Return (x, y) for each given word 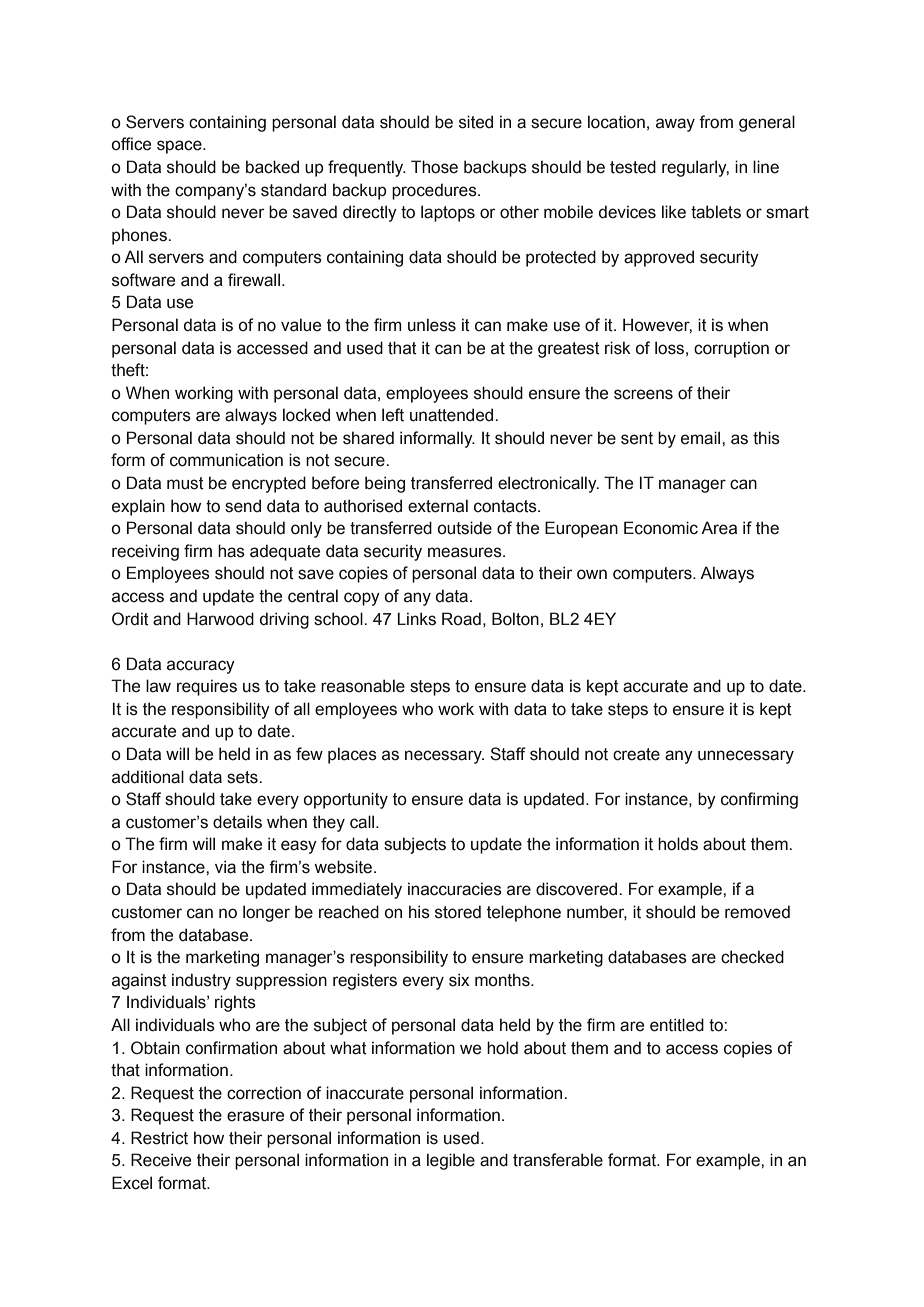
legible (451, 1161)
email (702, 438)
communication (226, 460)
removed (757, 912)
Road (461, 619)
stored (458, 912)
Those (434, 167)
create (636, 754)
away (675, 125)
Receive (161, 1160)
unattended (453, 415)
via (225, 867)
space (180, 147)
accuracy (201, 667)
